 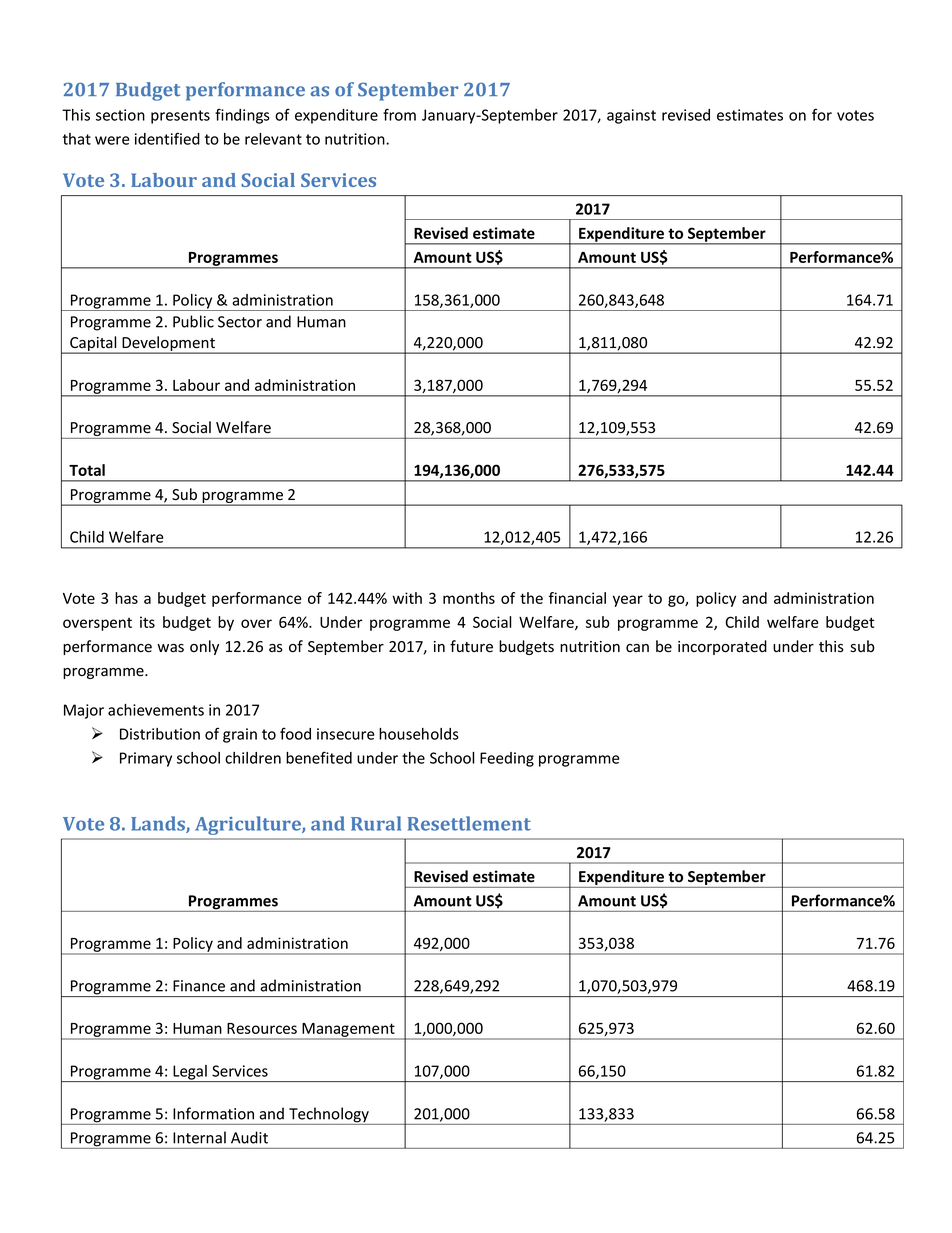 What do you see at coordinates (376, 823) in the image?
I see `Rural` at bounding box center [376, 823].
